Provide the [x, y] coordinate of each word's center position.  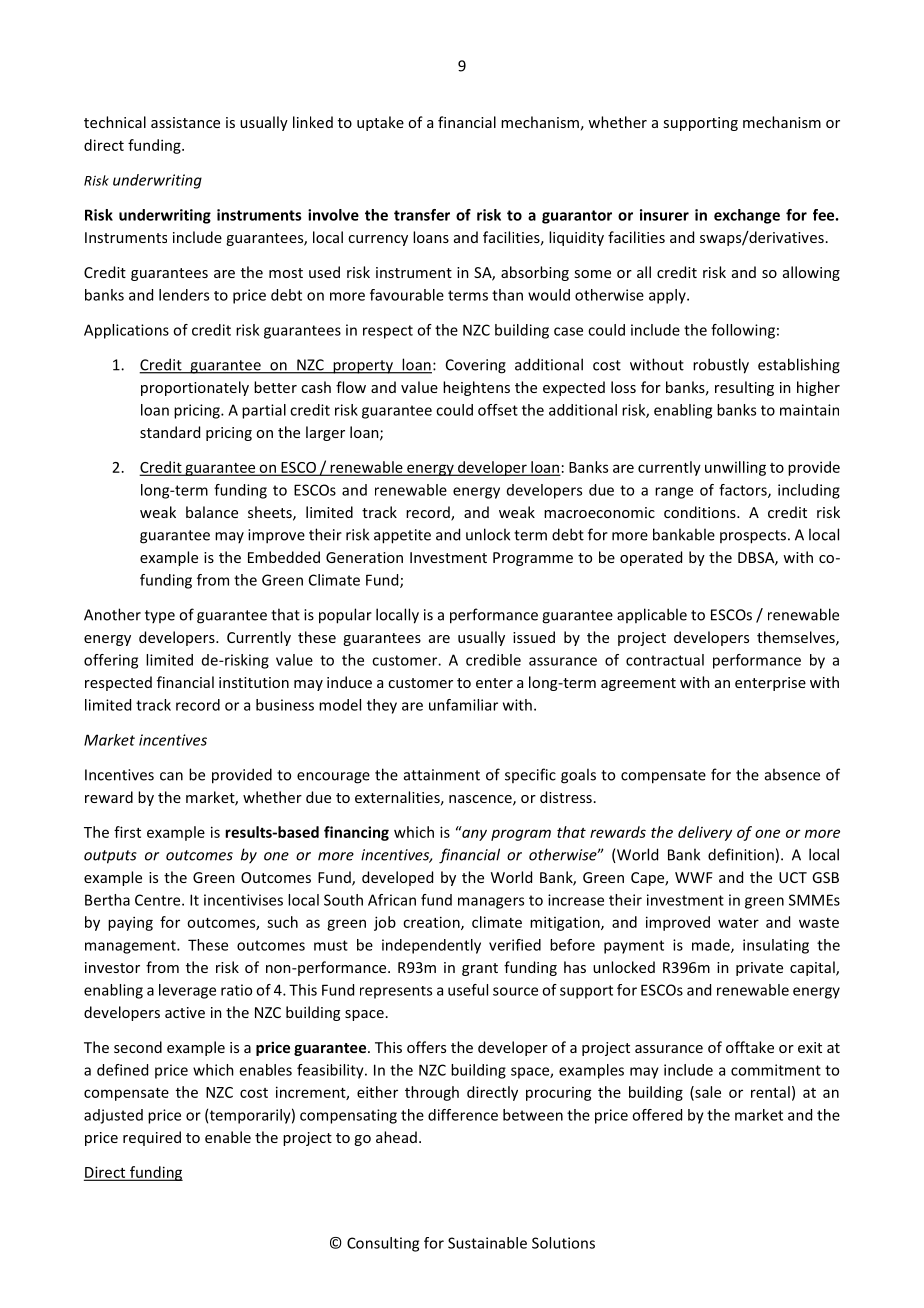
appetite [402, 536]
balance [212, 512]
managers [491, 903]
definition [741, 854]
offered [657, 1115]
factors [744, 491]
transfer [422, 215]
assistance [185, 122]
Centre [159, 900]
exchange [747, 216]
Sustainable [487, 1243]
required [152, 1138]
